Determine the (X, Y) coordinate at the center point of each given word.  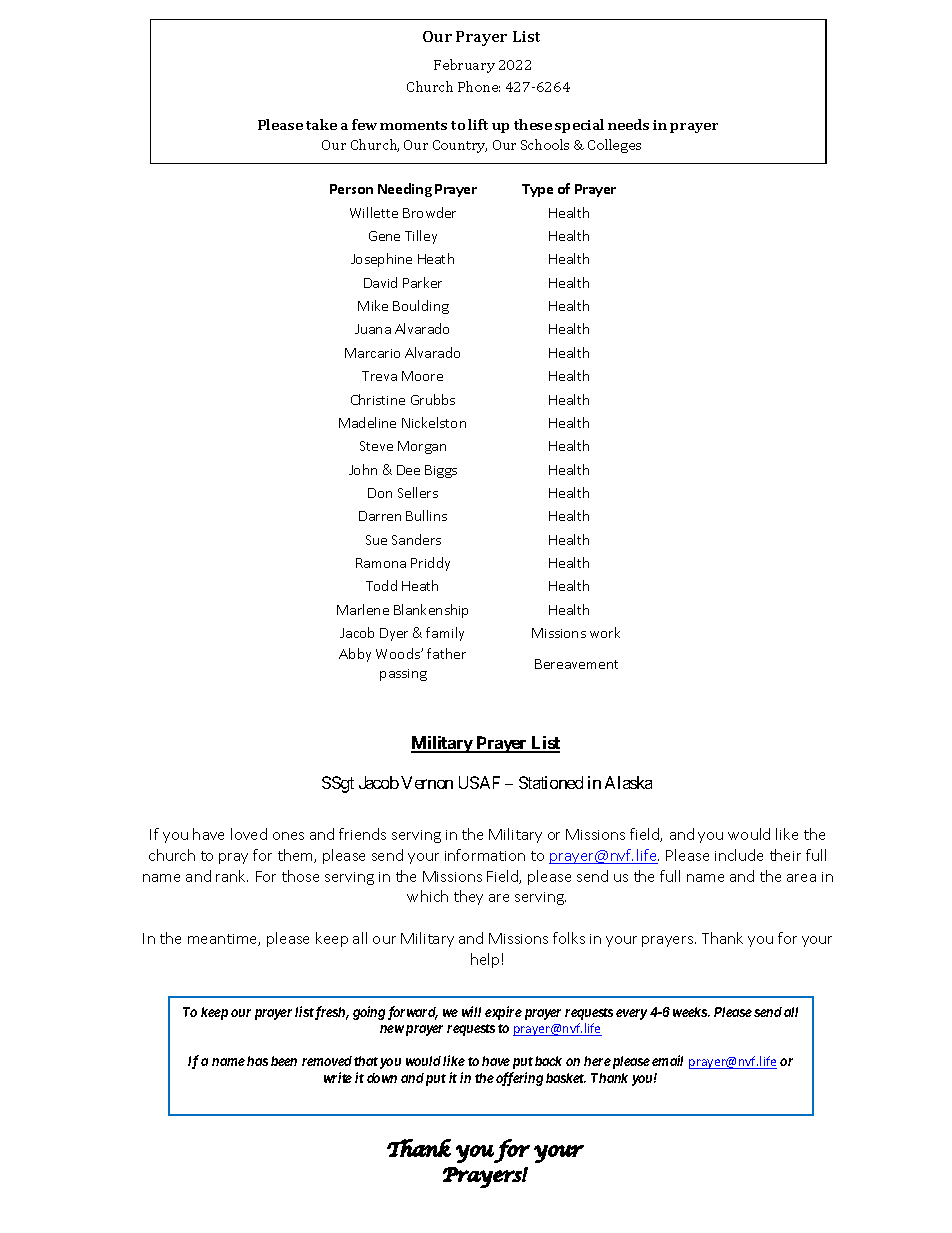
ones (288, 836)
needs (628, 124)
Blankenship (431, 611)
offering (519, 1079)
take (321, 124)
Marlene (363, 609)
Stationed (551, 782)
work (605, 632)
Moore (422, 376)
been (284, 1061)
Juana (373, 329)
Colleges (614, 146)
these (533, 124)
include (739, 855)
